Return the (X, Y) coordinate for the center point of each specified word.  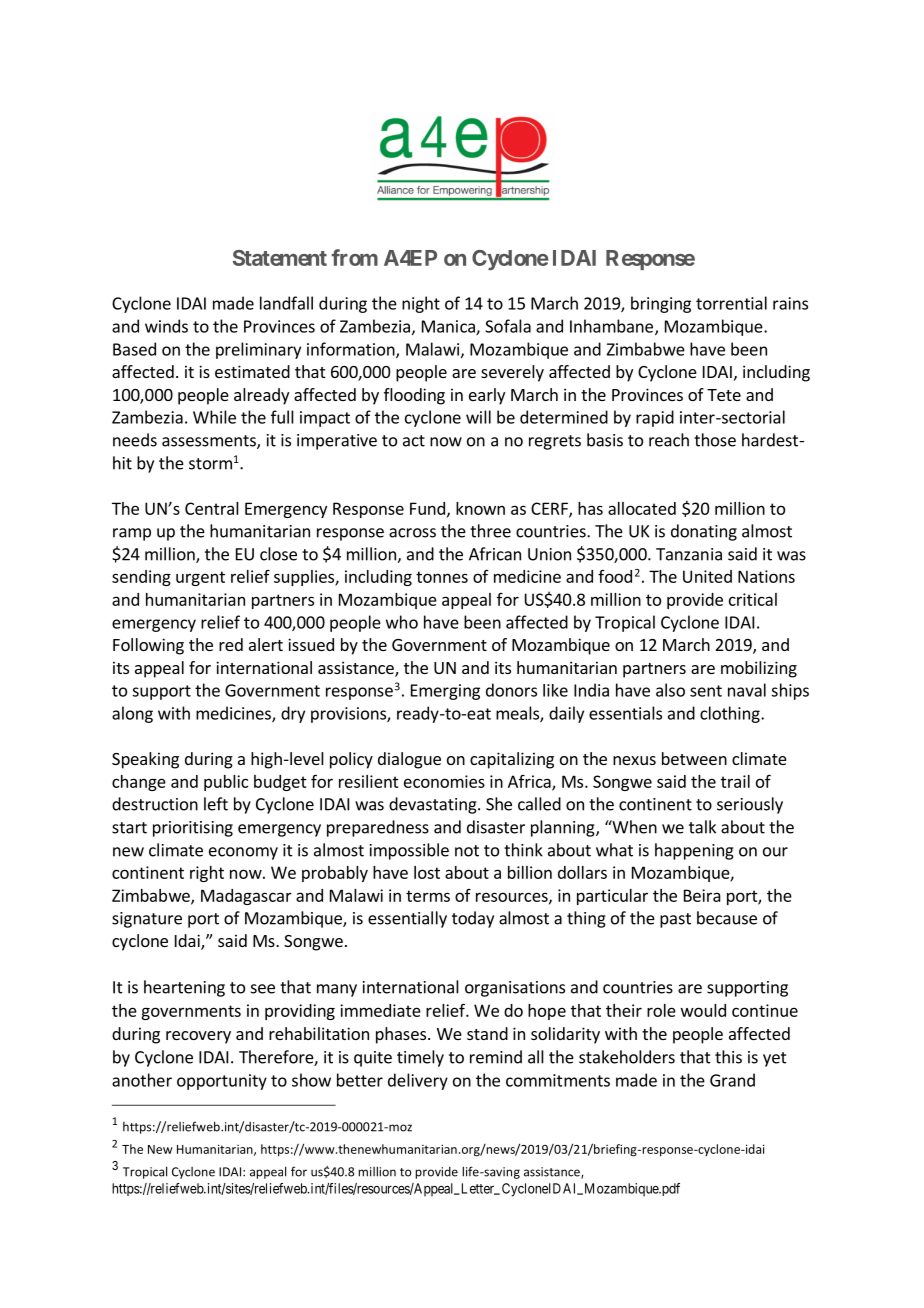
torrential (731, 303)
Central (212, 508)
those (715, 440)
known (480, 508)
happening (694, 851)
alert (266, 644)
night (421, 304)
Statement (280, 258)
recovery (198, 1037)
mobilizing (759, 669)
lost (427, 872)
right (207, 874)
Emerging (445, 692)
